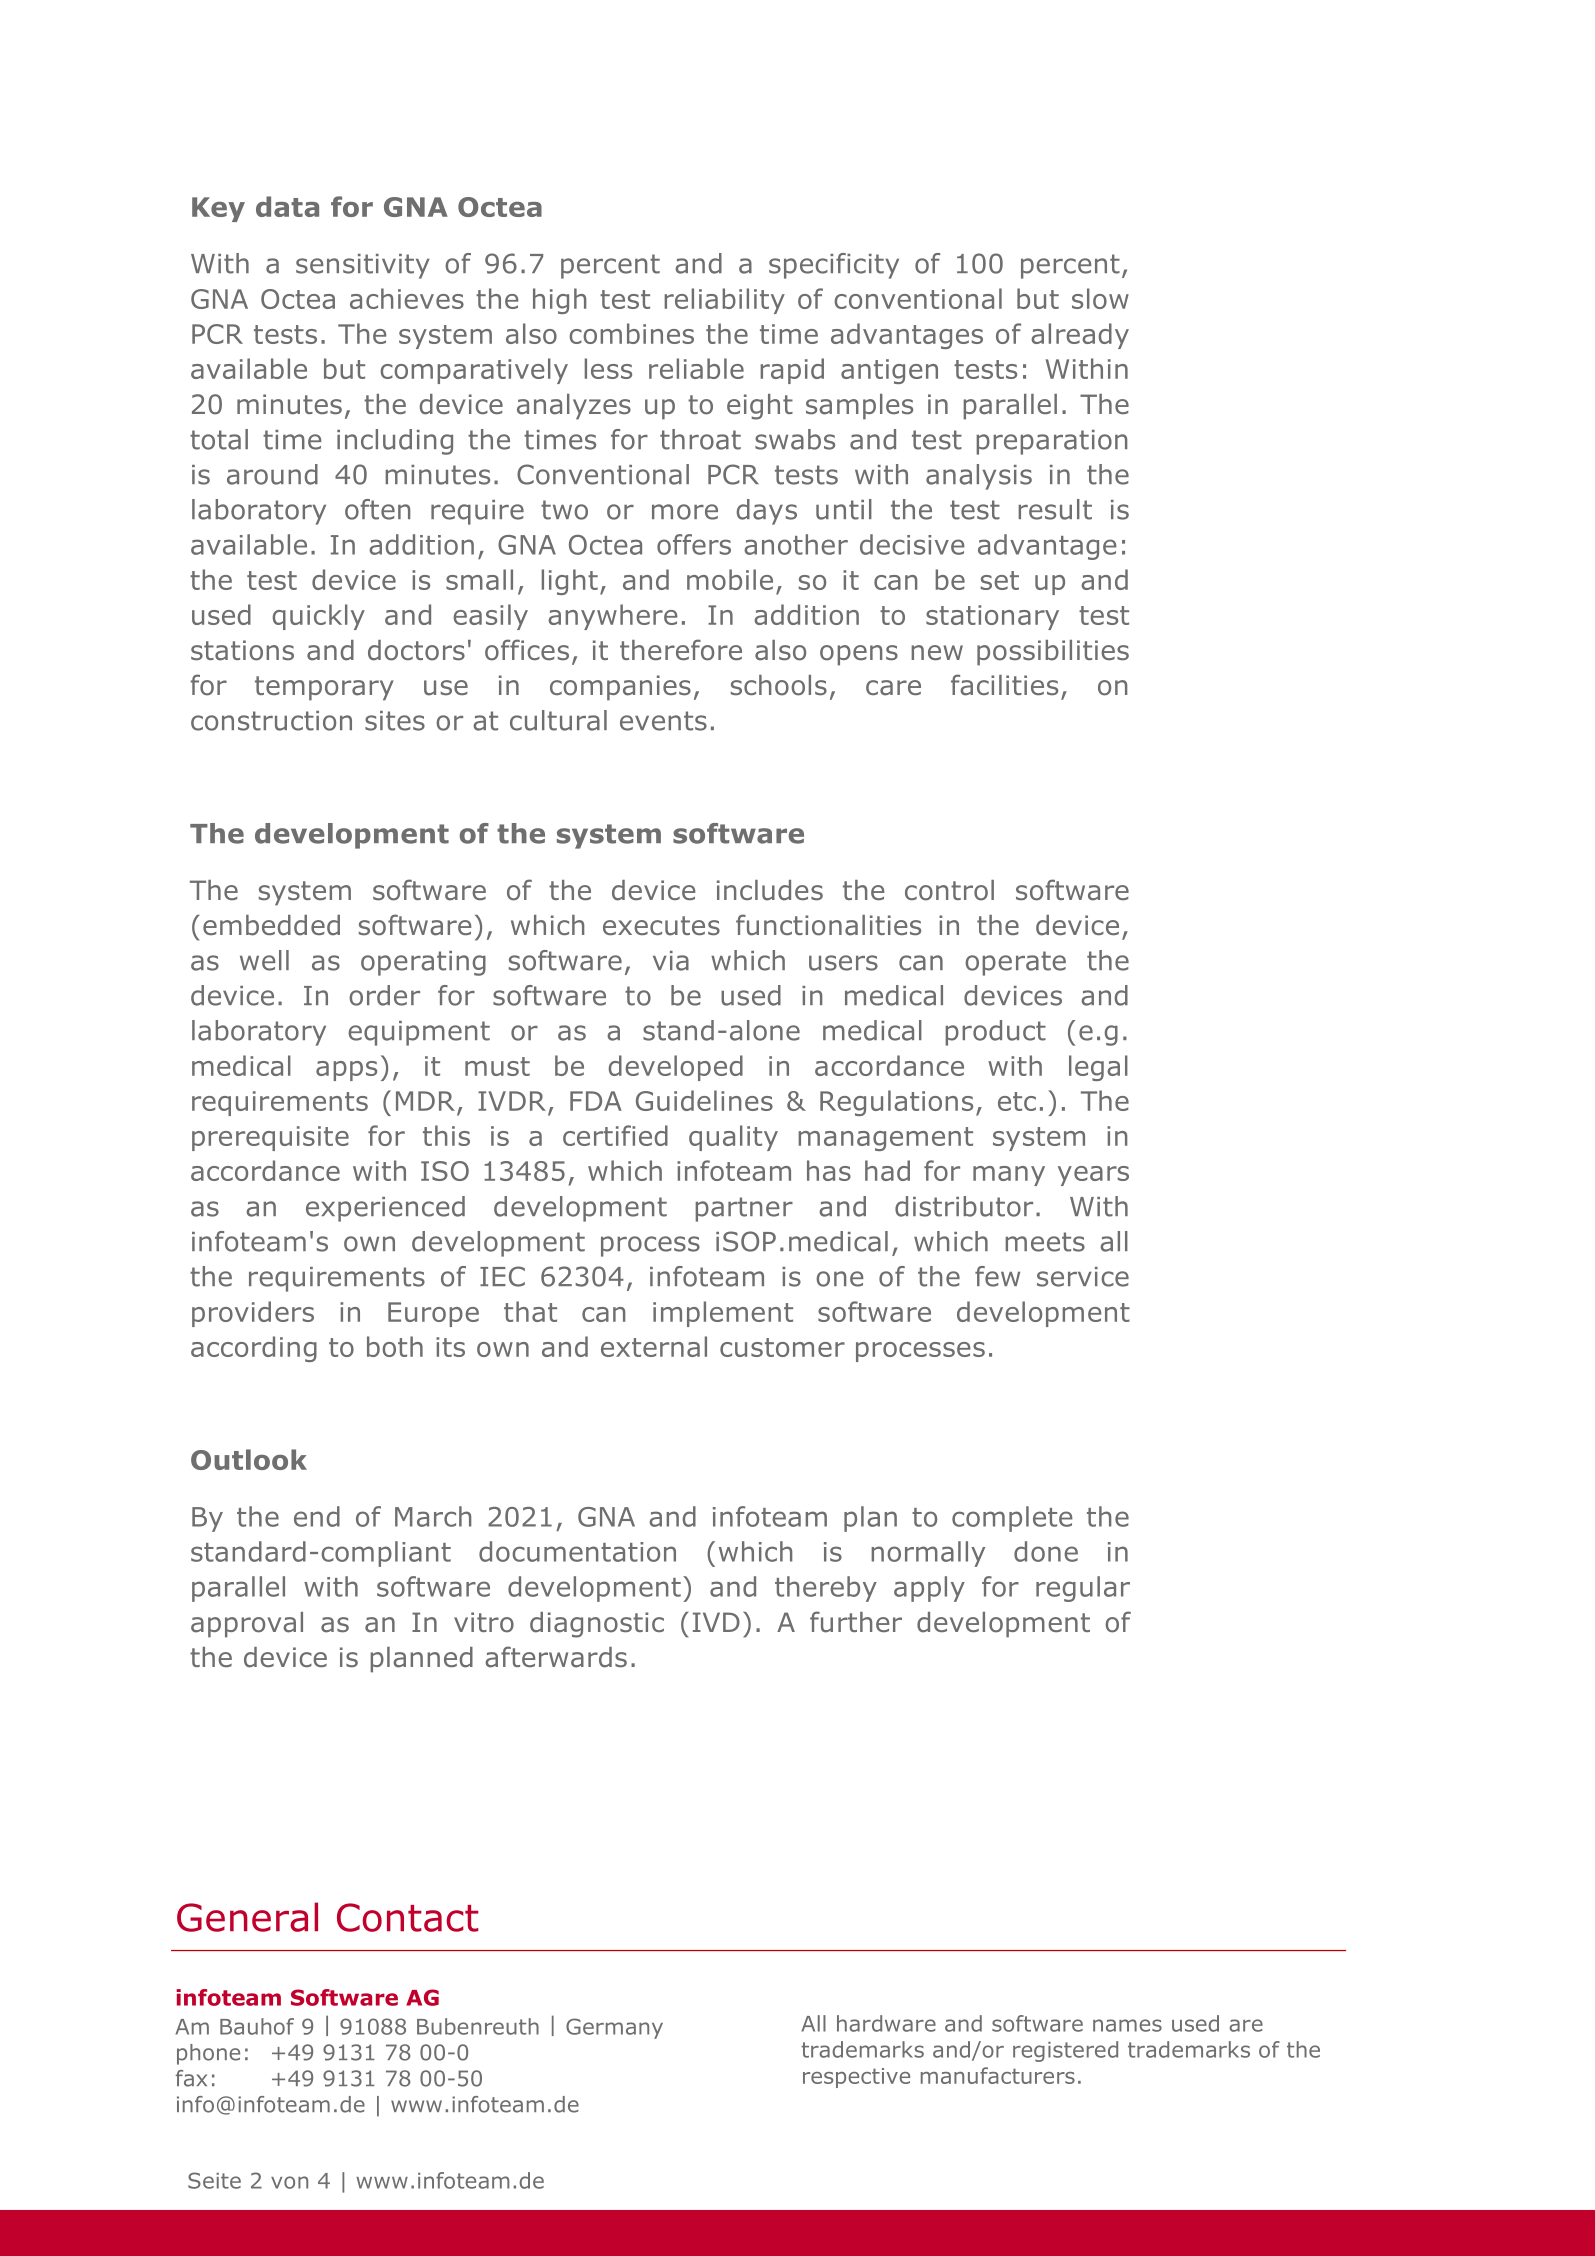 The height and width of the image is (2256, 1595). I want to click on respective, so click(856, 2078).
